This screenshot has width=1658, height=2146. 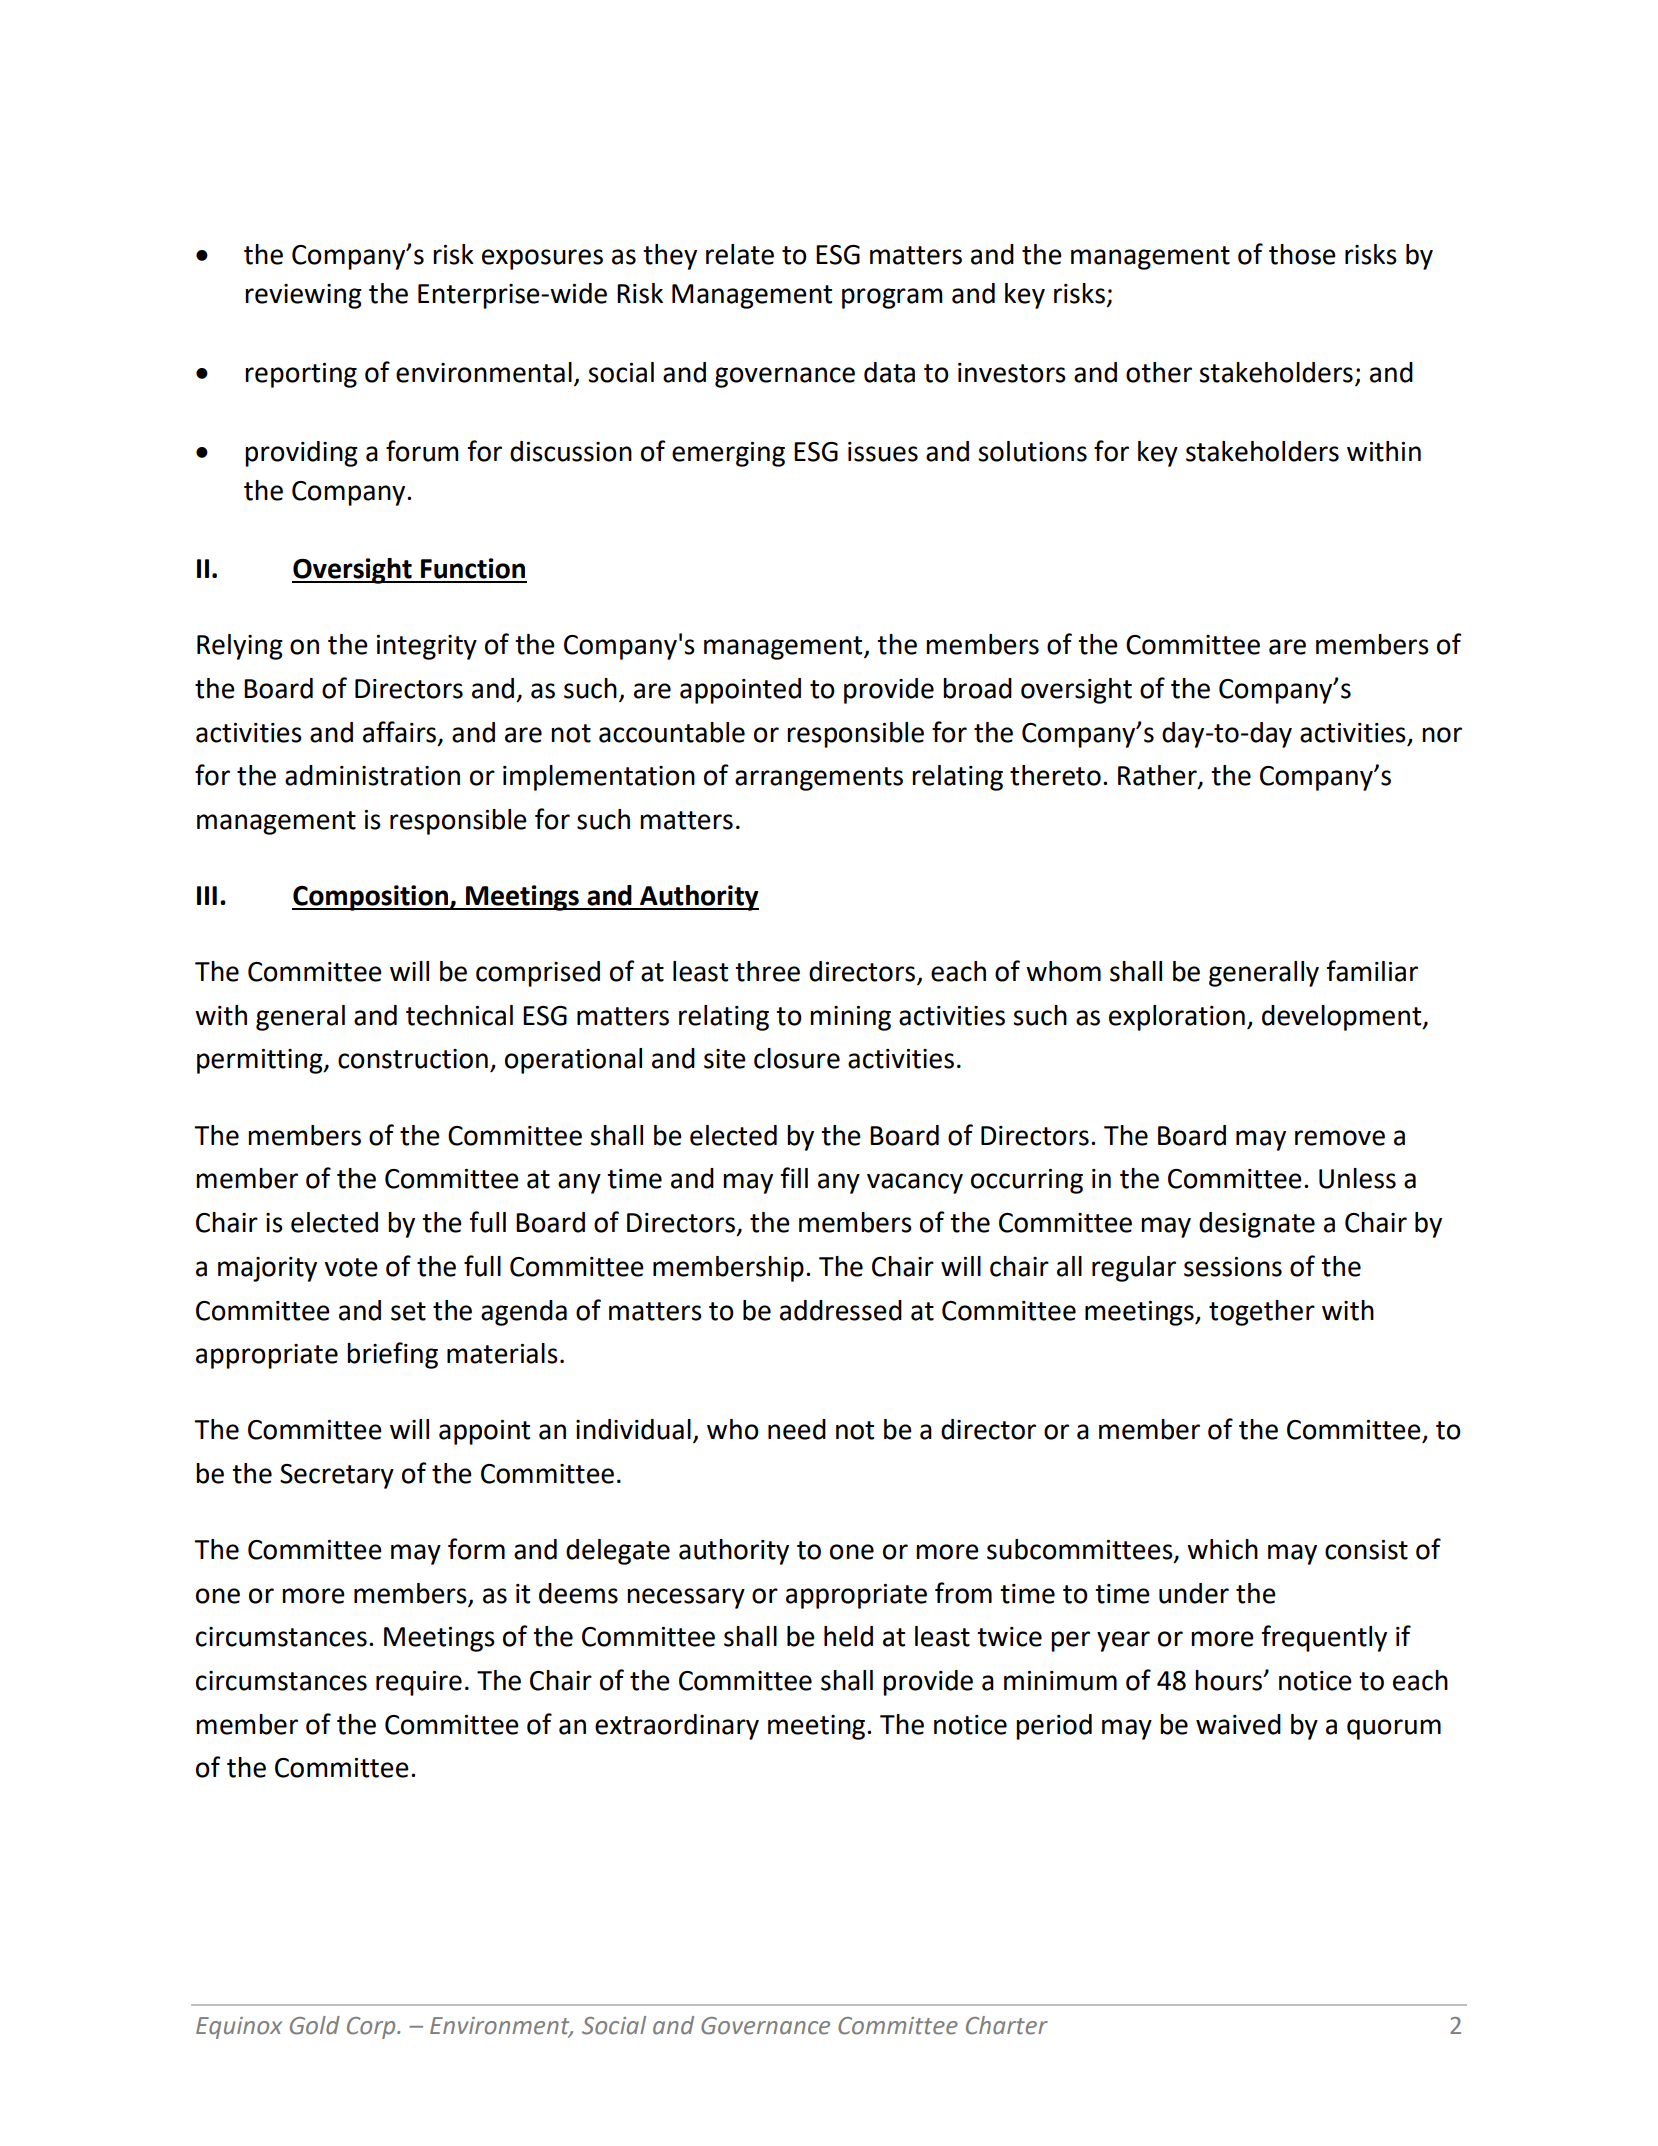 What do you see at coordinates (1442, 735) in the screenshot?
I see `nor` at bounding box center [1442, 735].
